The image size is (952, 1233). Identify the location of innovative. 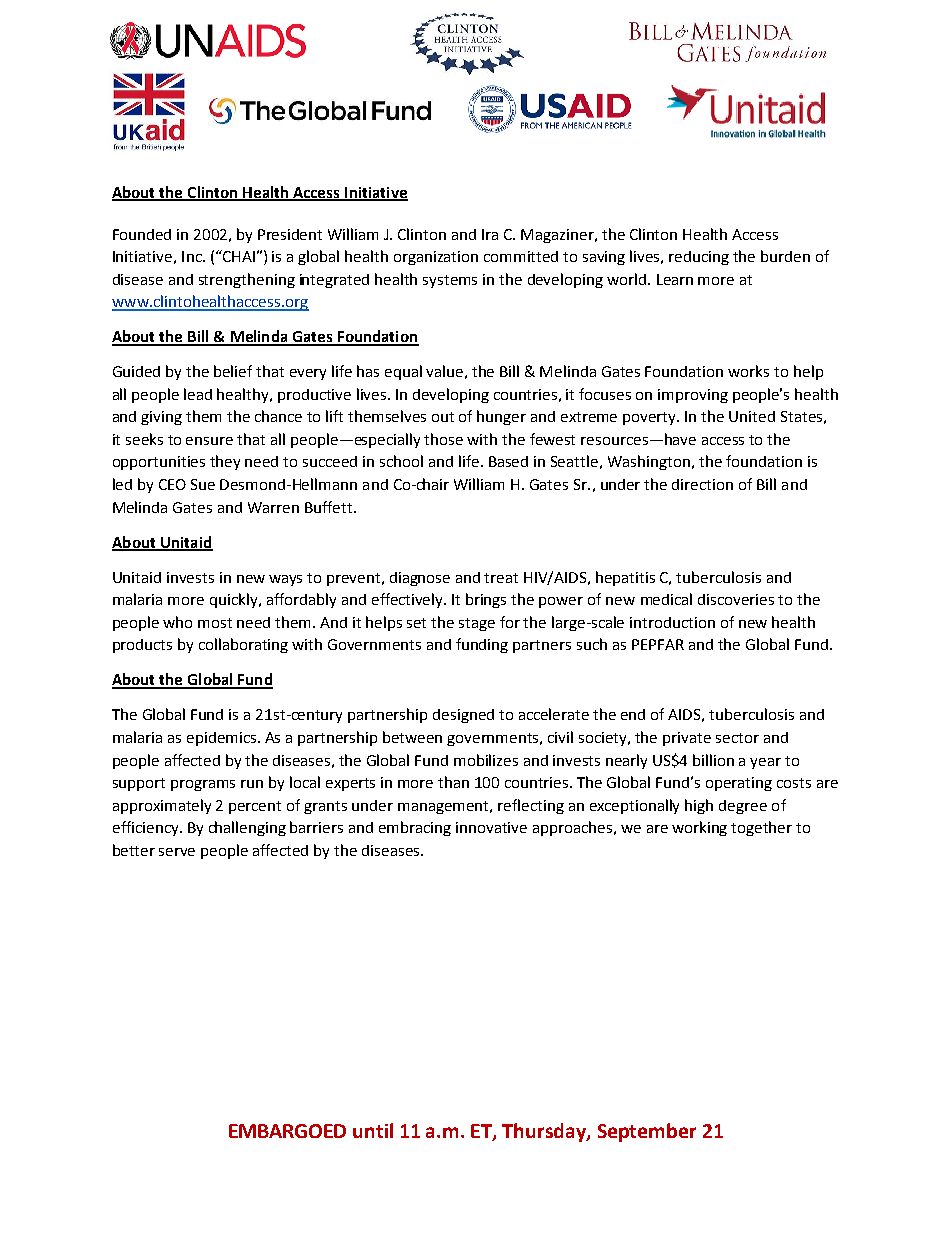
(491, 827).
